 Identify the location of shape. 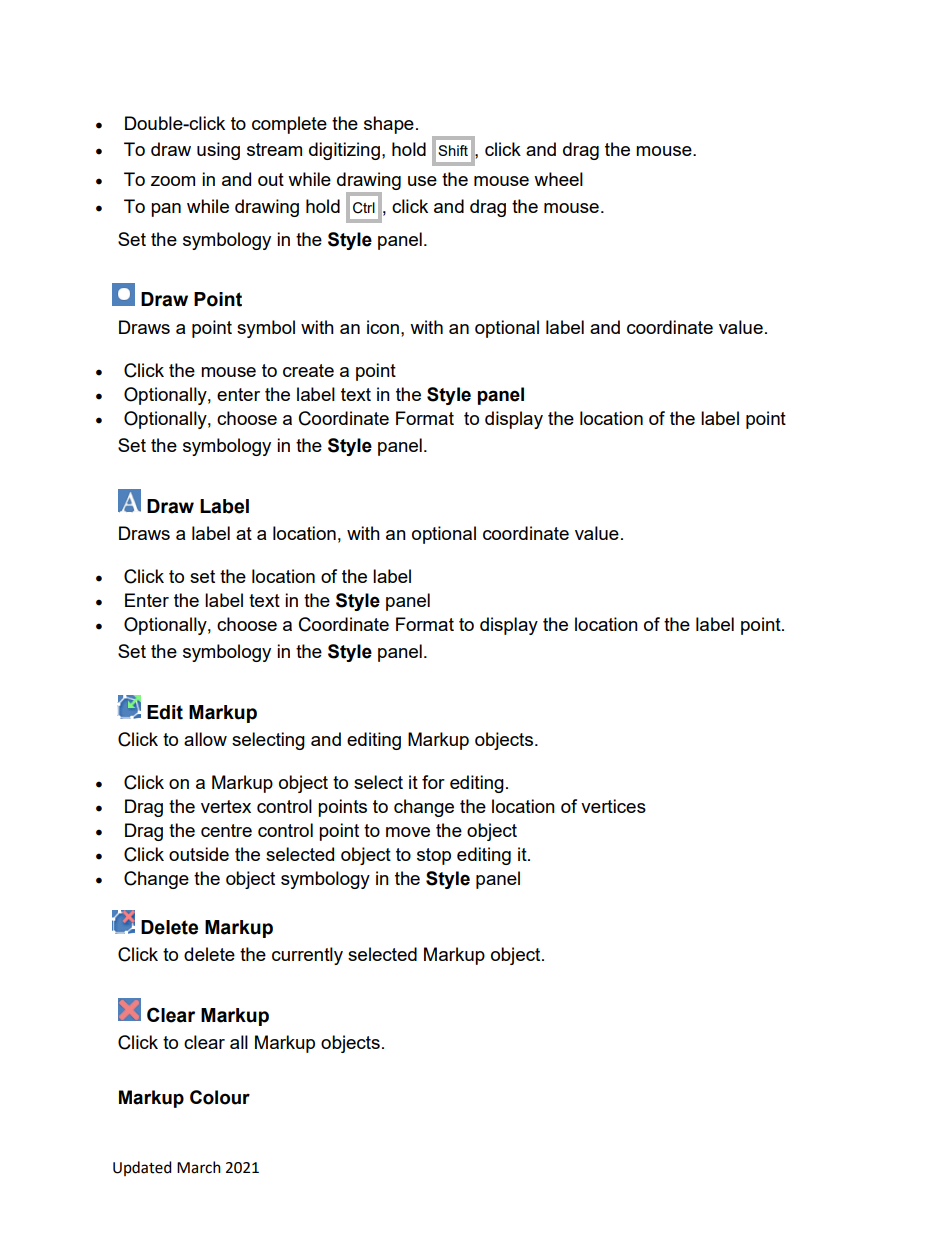
(389, 125).
